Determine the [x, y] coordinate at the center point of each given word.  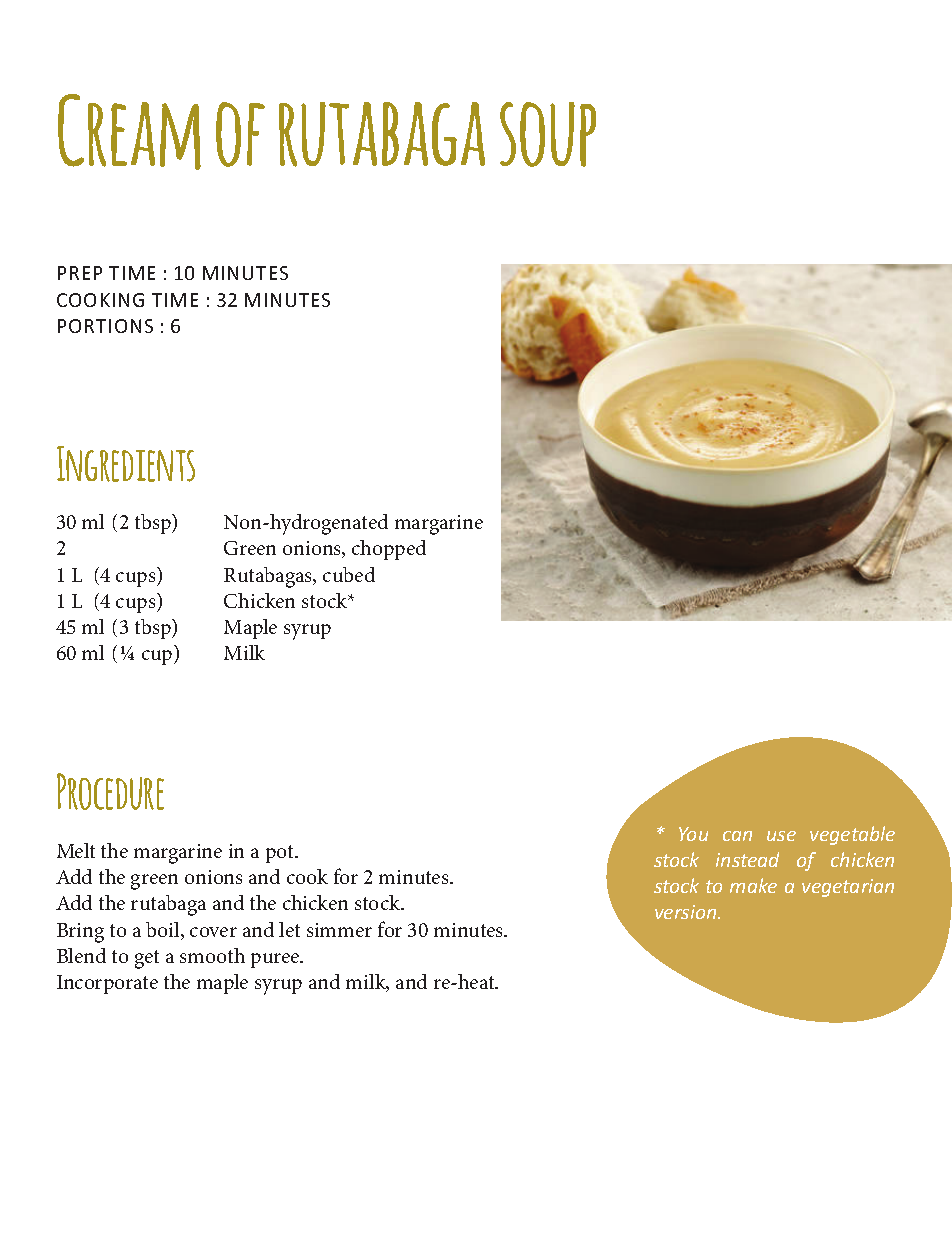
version [687, 912]
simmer [339, 930]
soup [548, 134]
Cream [129, 132]
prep [80, 273]
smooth [212, 955]
